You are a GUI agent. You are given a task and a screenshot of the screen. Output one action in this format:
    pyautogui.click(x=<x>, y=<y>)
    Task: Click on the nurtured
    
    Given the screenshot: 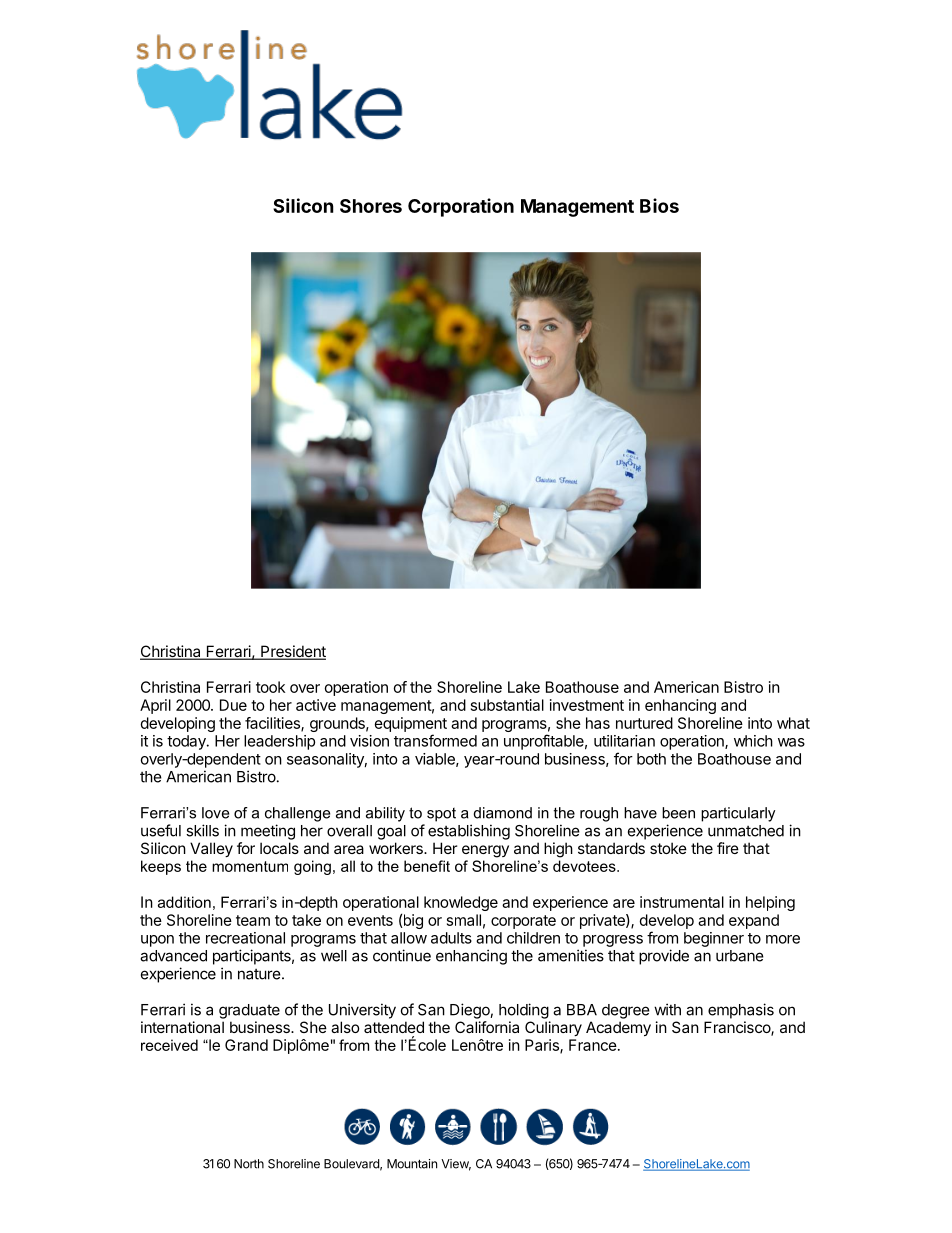 What is the action you would take?
    pyautogui.click(x=644, y=723)
